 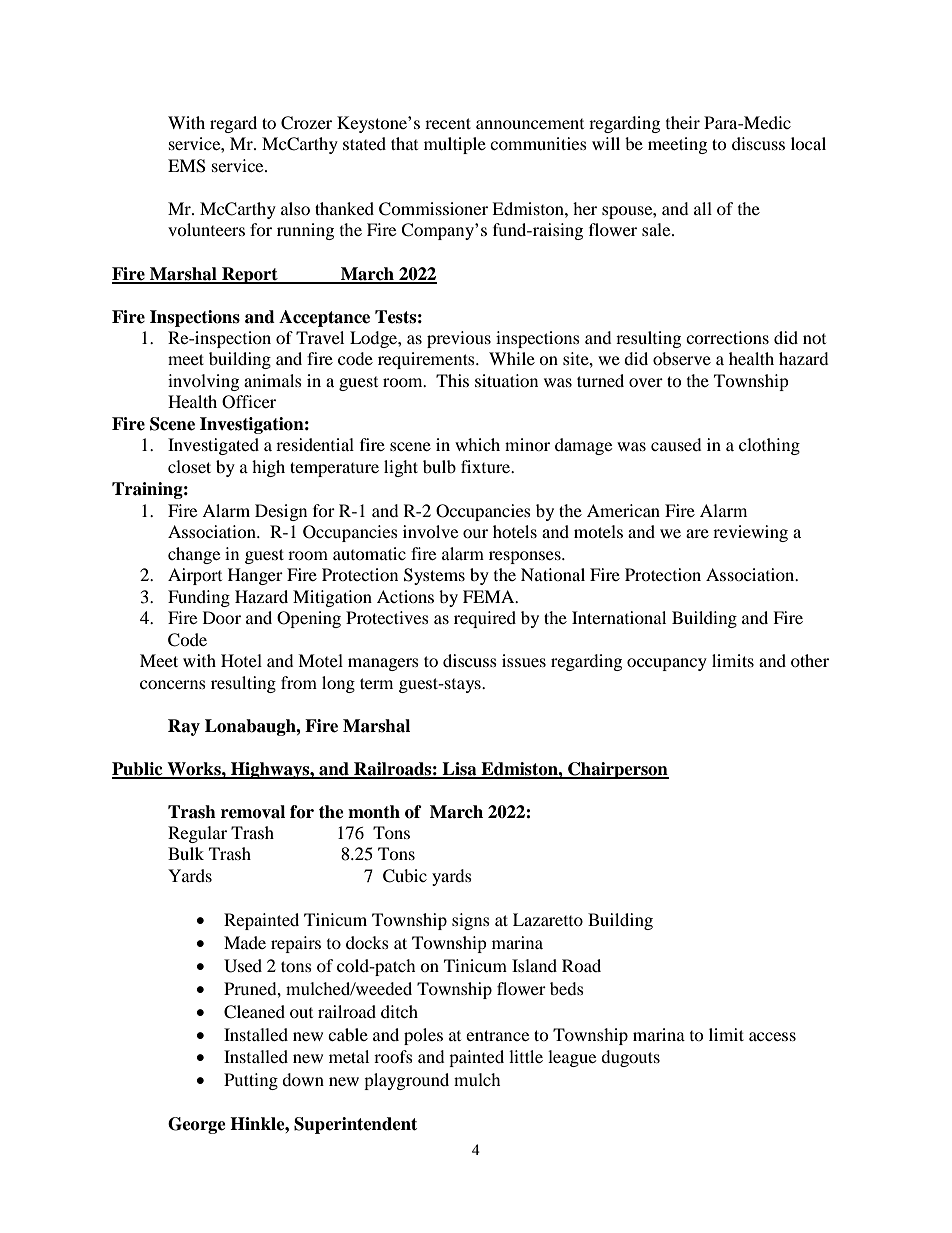 I want to click on Door, so click(x=222, y=617).
